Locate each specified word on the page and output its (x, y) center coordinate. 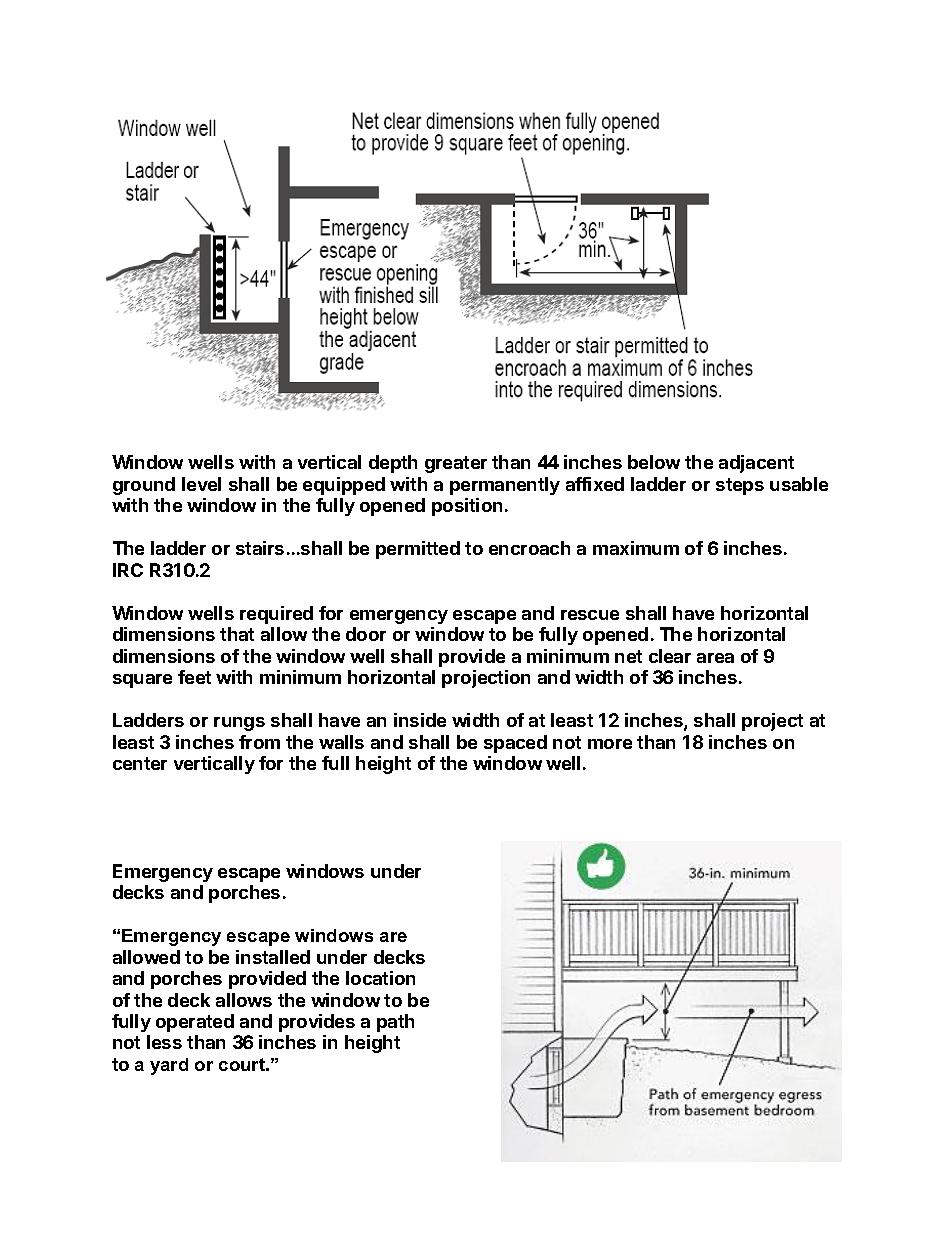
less (164, 1042)
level (201, 484)
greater (456, 464)
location (380, 978)
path (395, 1023)
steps (740, 486)
